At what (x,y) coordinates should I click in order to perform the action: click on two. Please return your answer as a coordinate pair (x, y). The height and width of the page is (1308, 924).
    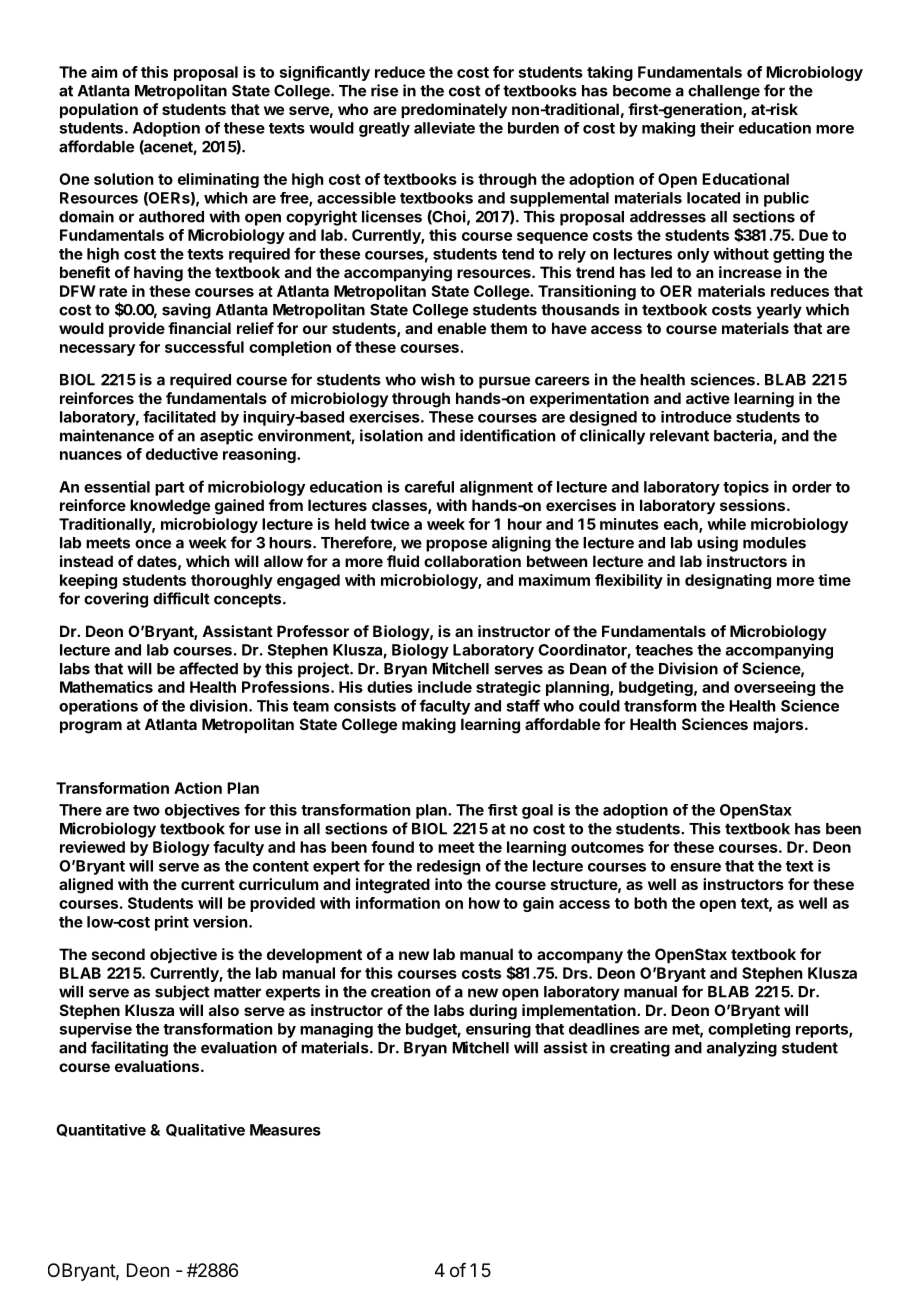
    Looking at the image, I should click on (146, 810).
